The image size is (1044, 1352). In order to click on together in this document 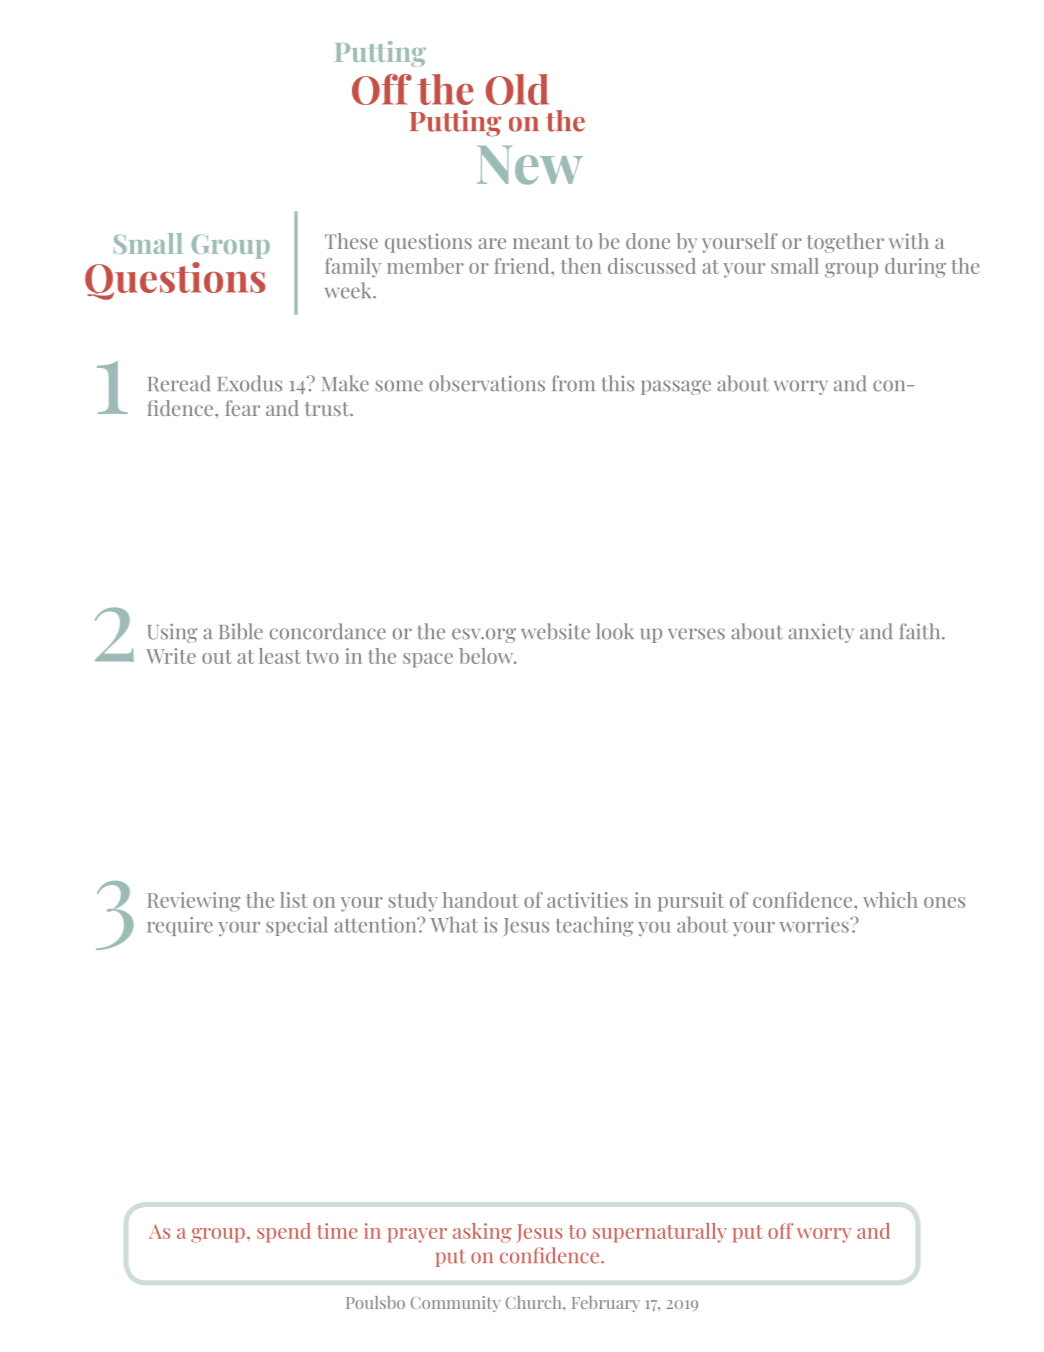, I will do `click(845, 243)`.
